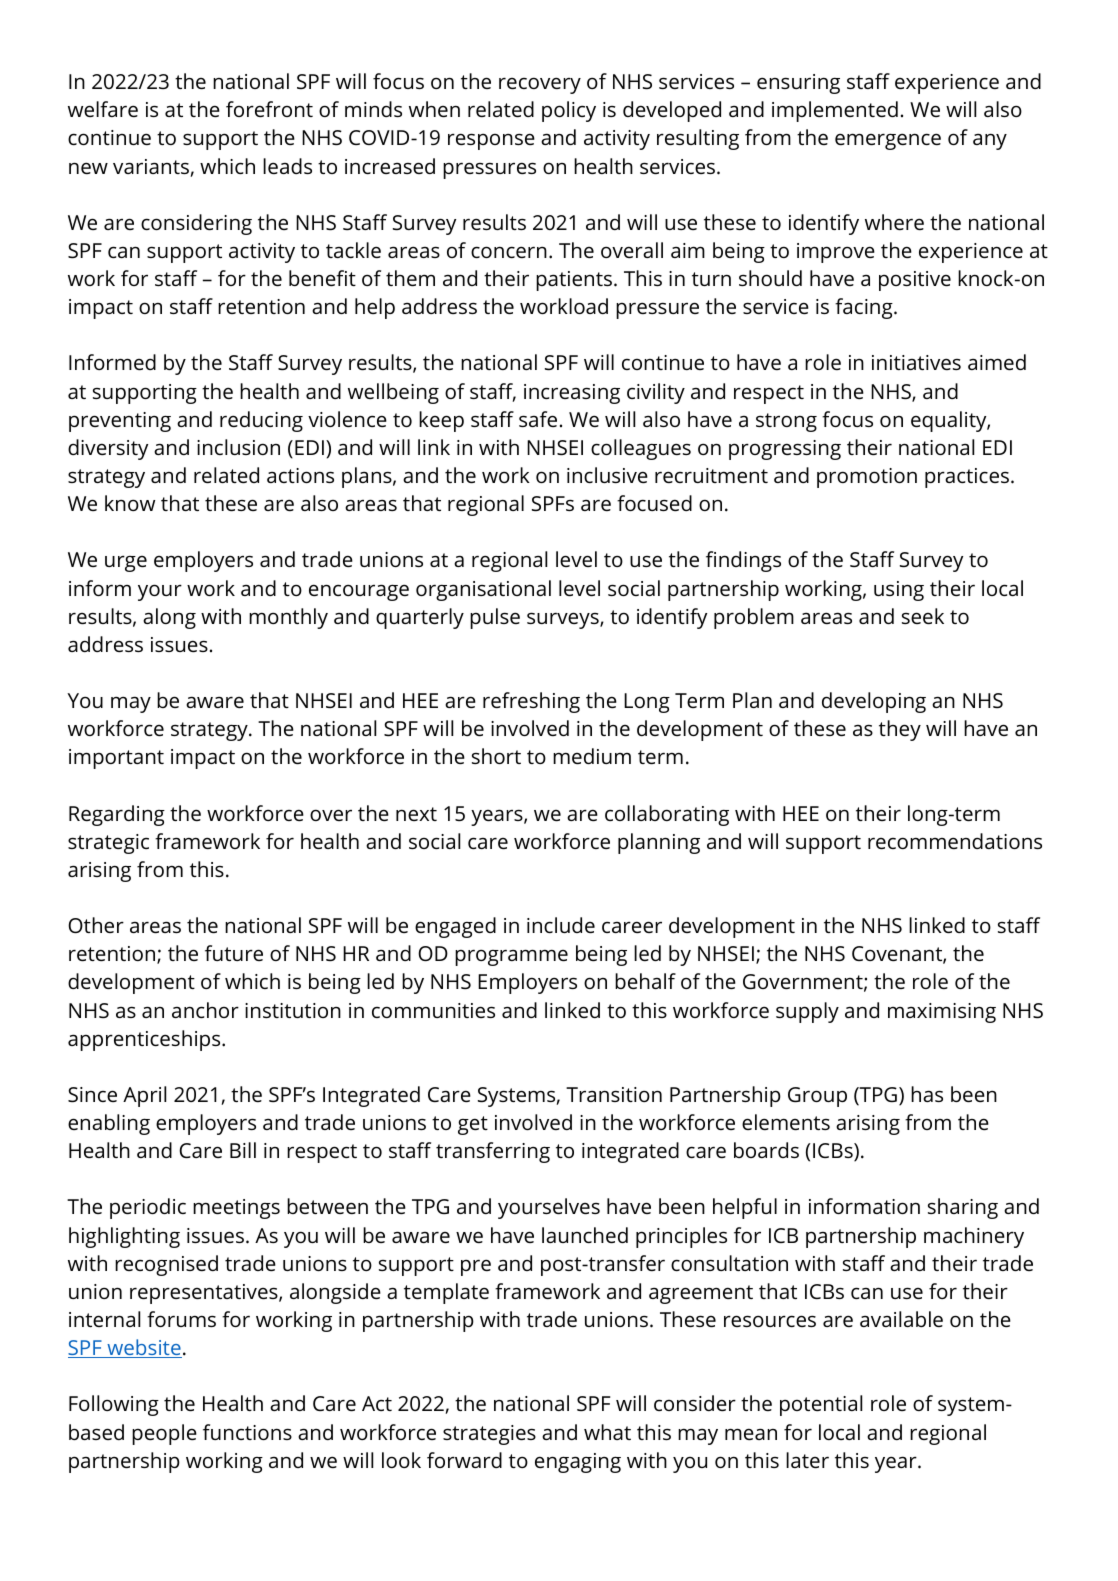 The width and height of the screenshot is (1118, 1581). I want to click on programme, so click(511, 957).
